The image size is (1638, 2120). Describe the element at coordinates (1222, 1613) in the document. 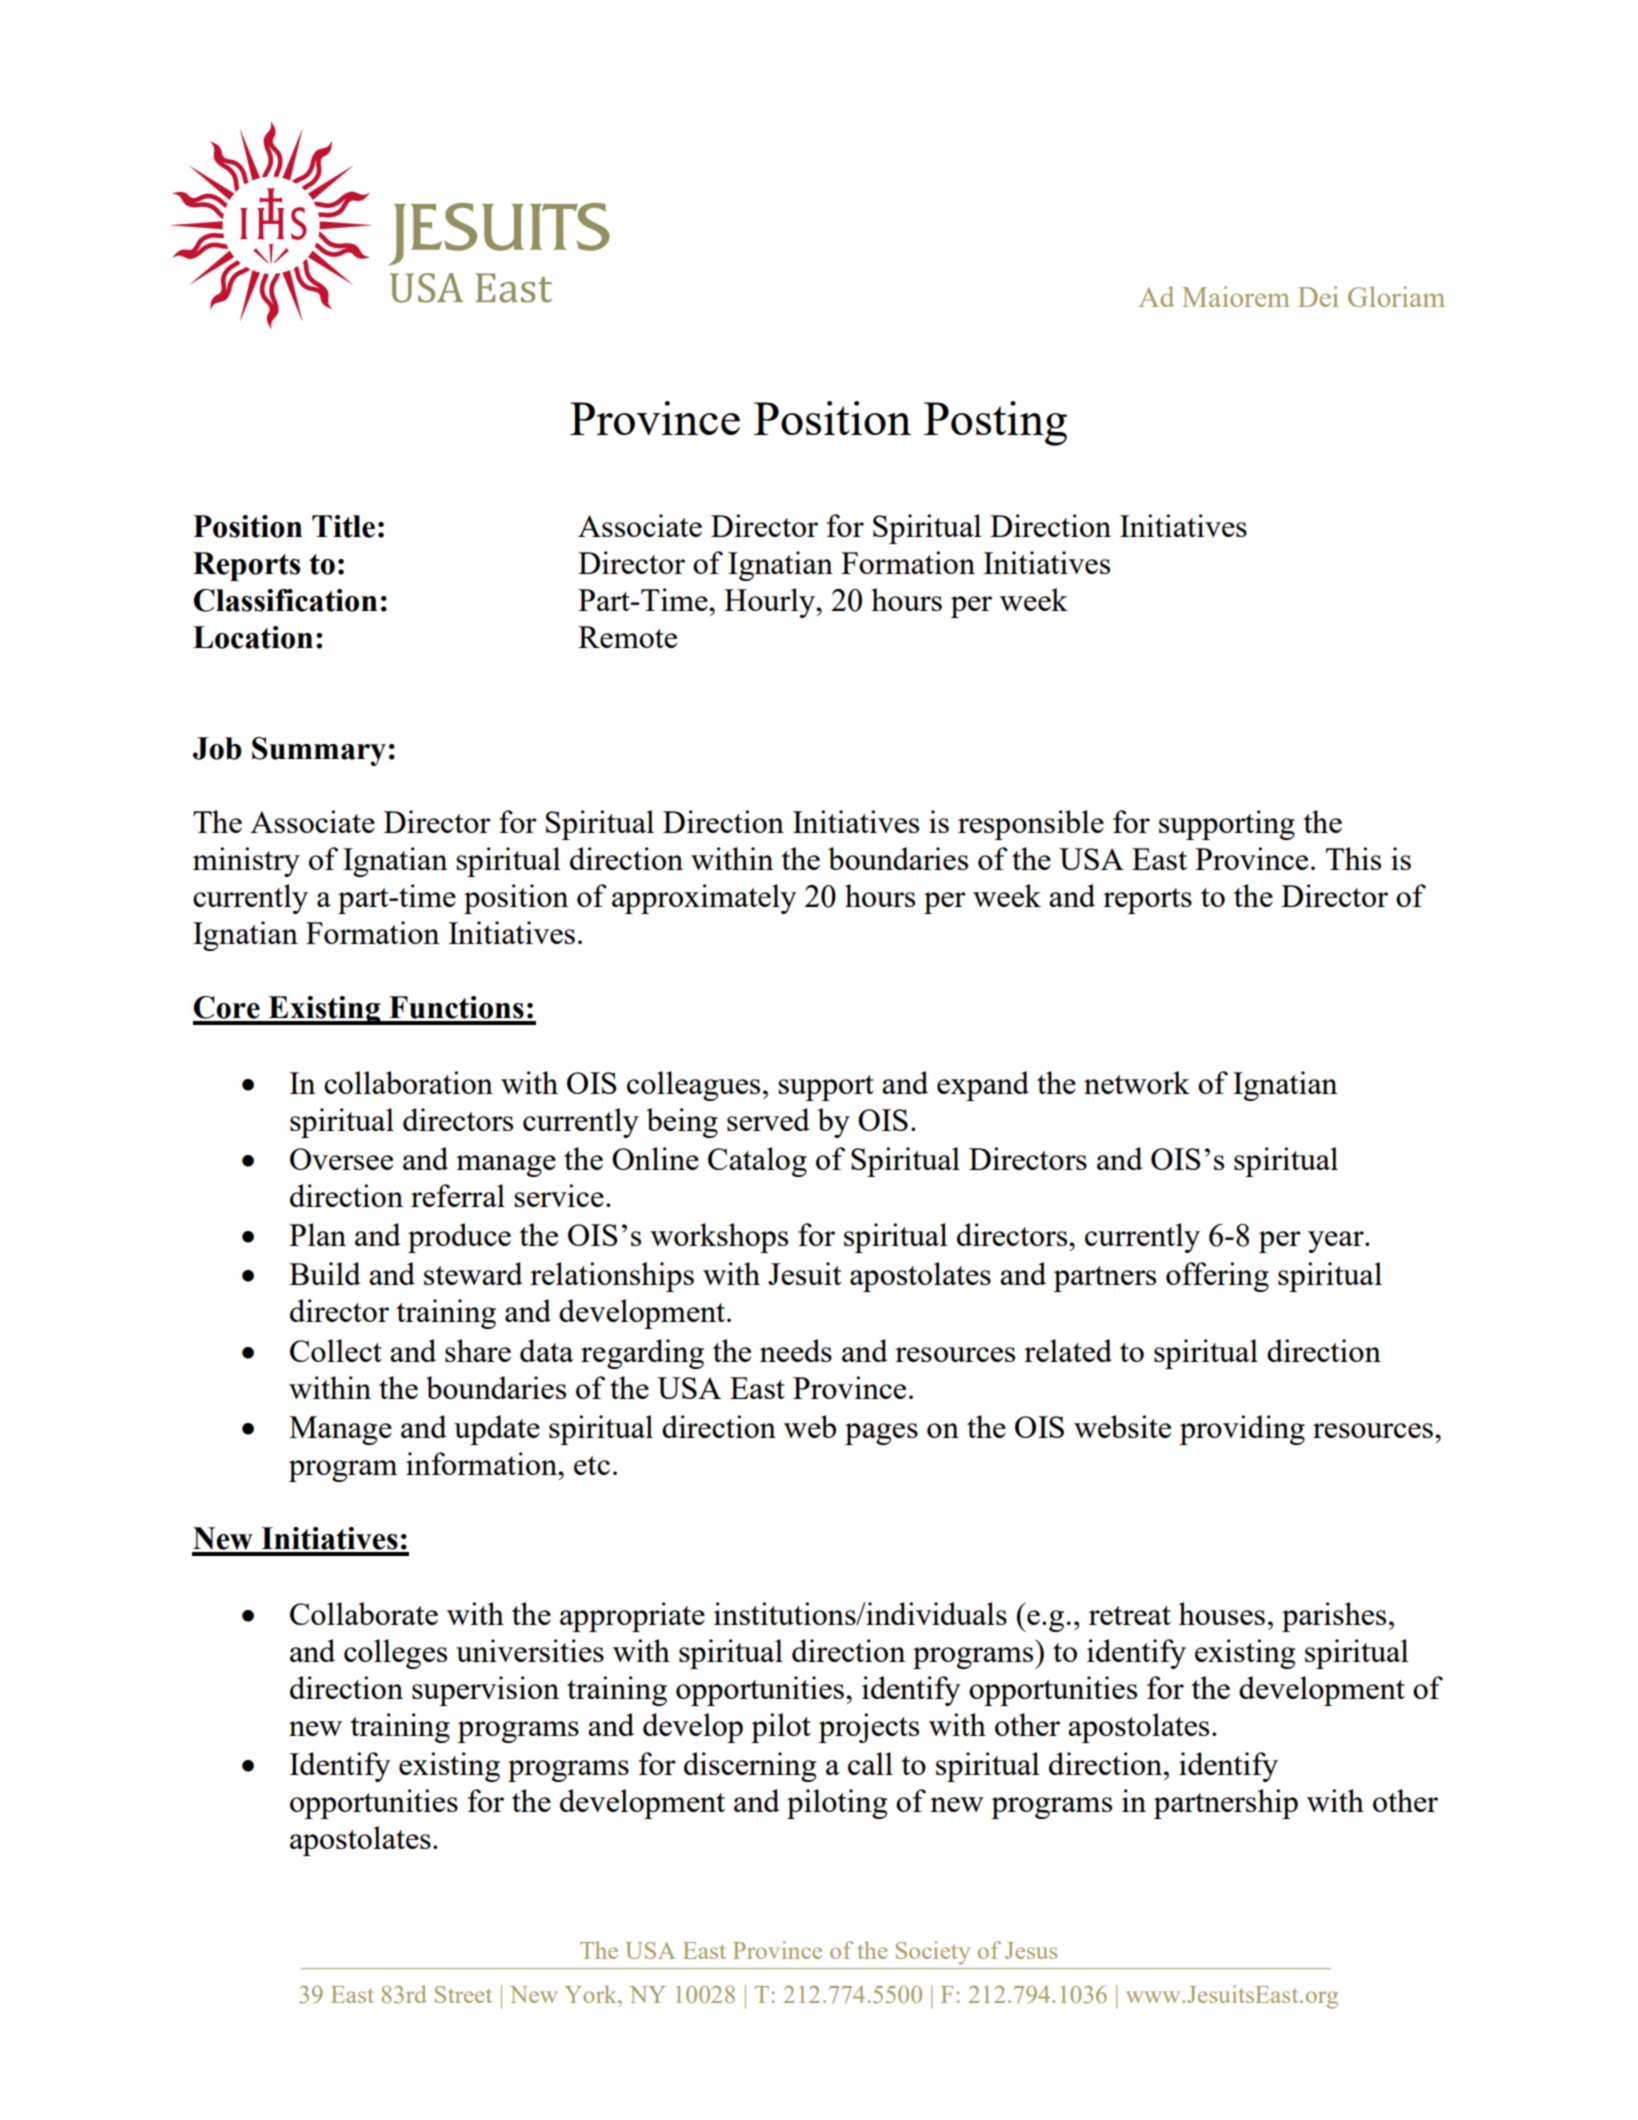

I see `houses` at that location.
